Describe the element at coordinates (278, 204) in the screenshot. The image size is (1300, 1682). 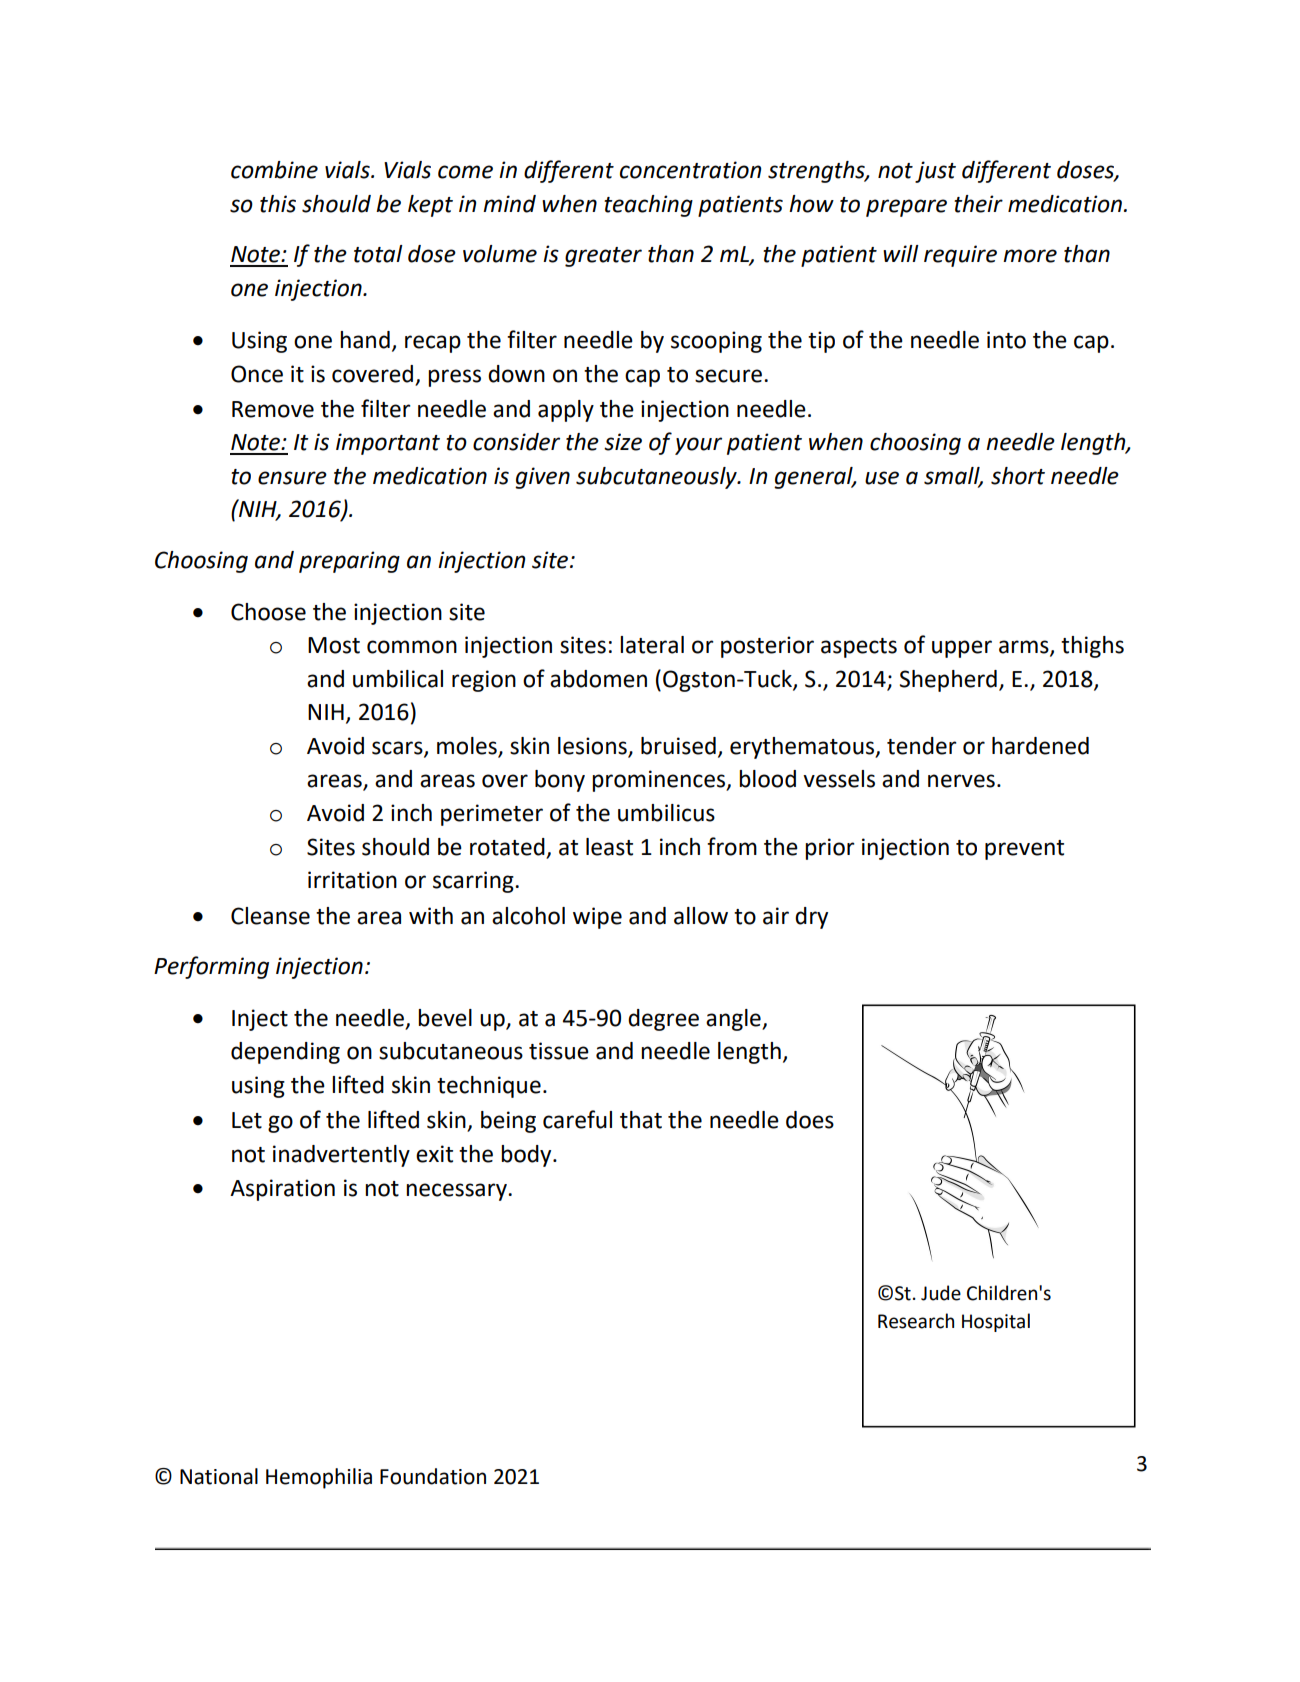
I see `this` at that location.
